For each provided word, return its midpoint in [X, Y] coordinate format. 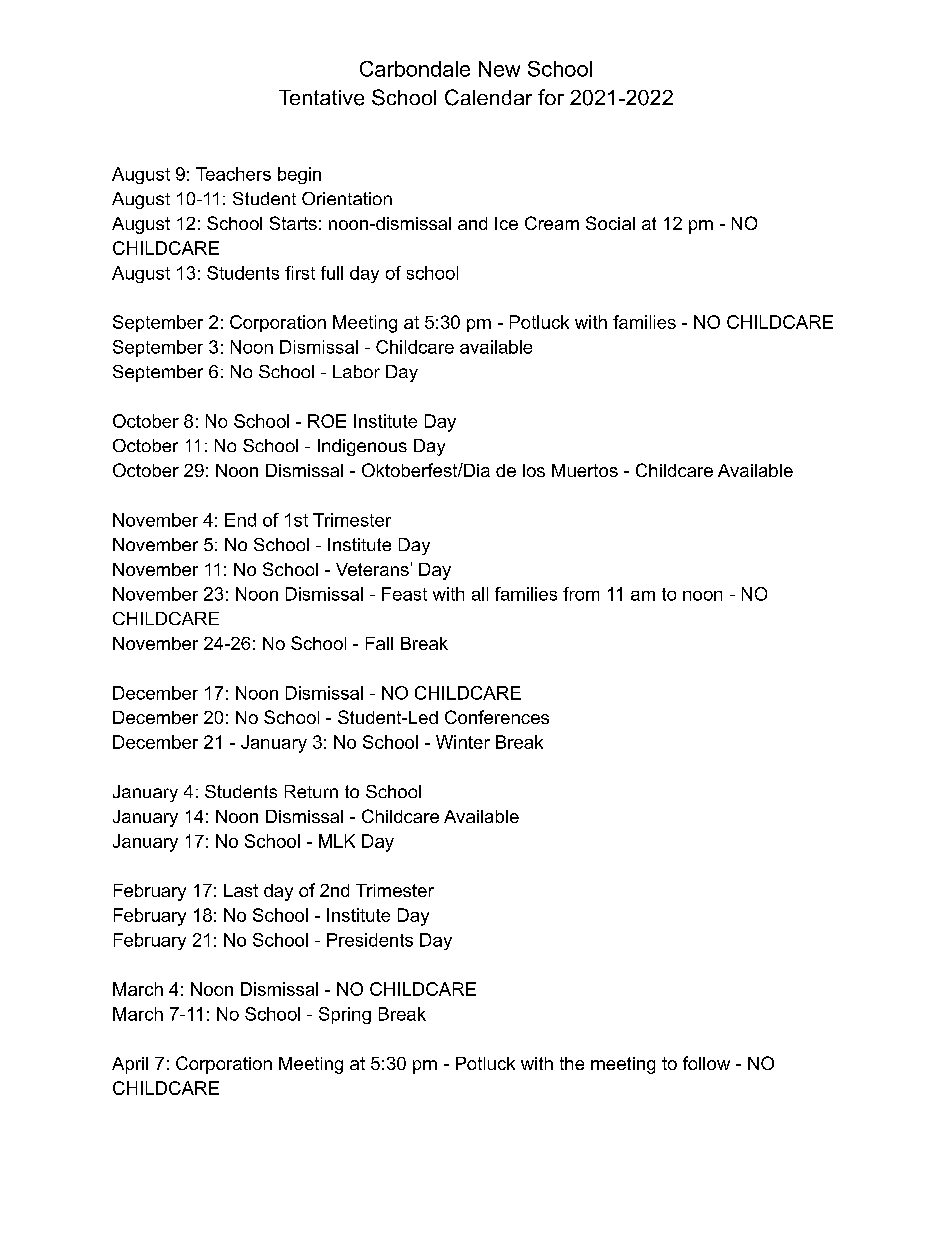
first [300, 273]
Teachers [233, 174]
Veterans [372, 569]
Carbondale [415, 69]
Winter [463, 742]
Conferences [497, 717]
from [581, 594]
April [130, 1065]
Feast [404, 594]
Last [241, 890]
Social [610, 223]
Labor [356, 371]
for [551, 97]
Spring [345, 1015]
